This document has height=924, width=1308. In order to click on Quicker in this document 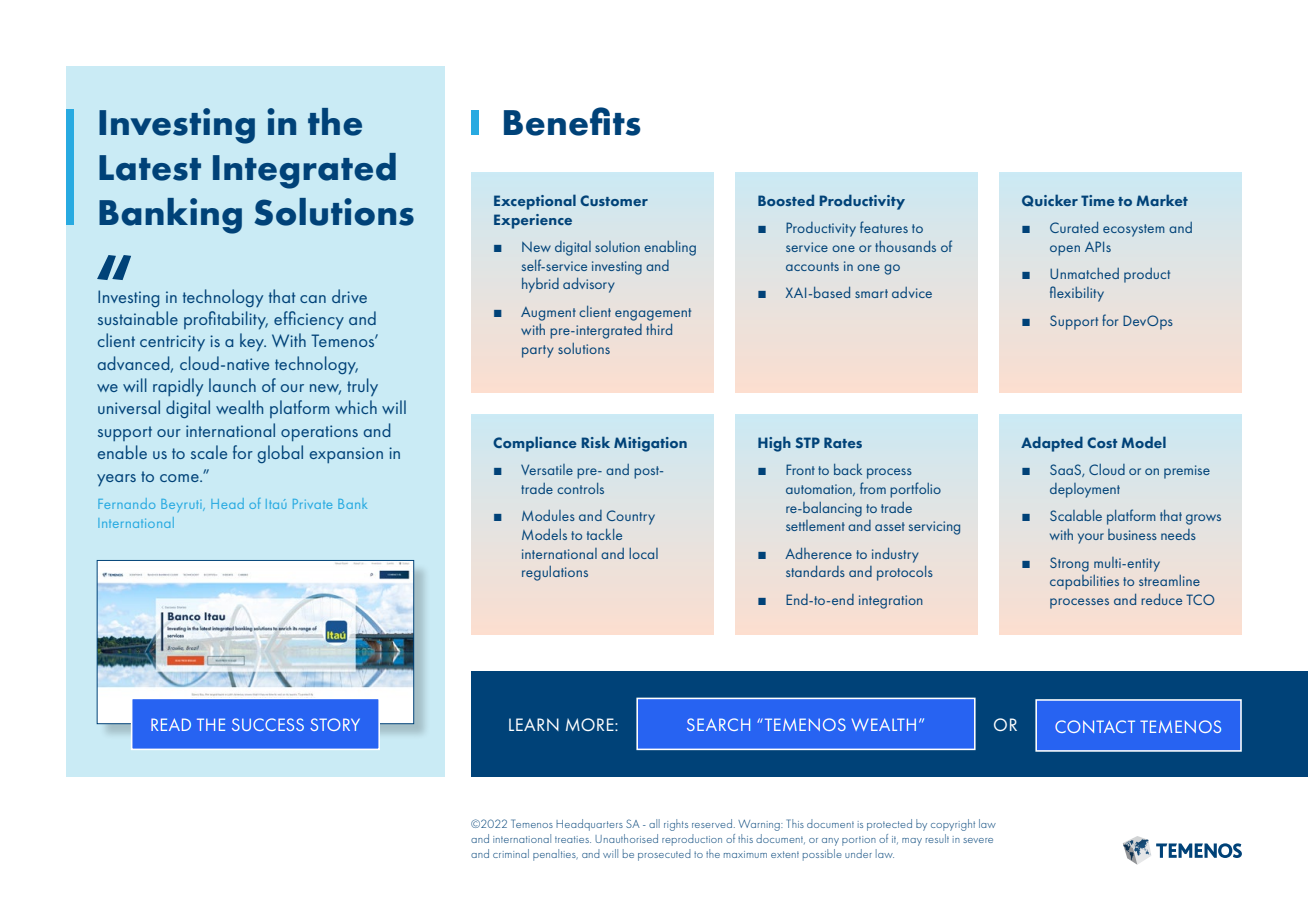, I will do `click(1050, 200)`.
